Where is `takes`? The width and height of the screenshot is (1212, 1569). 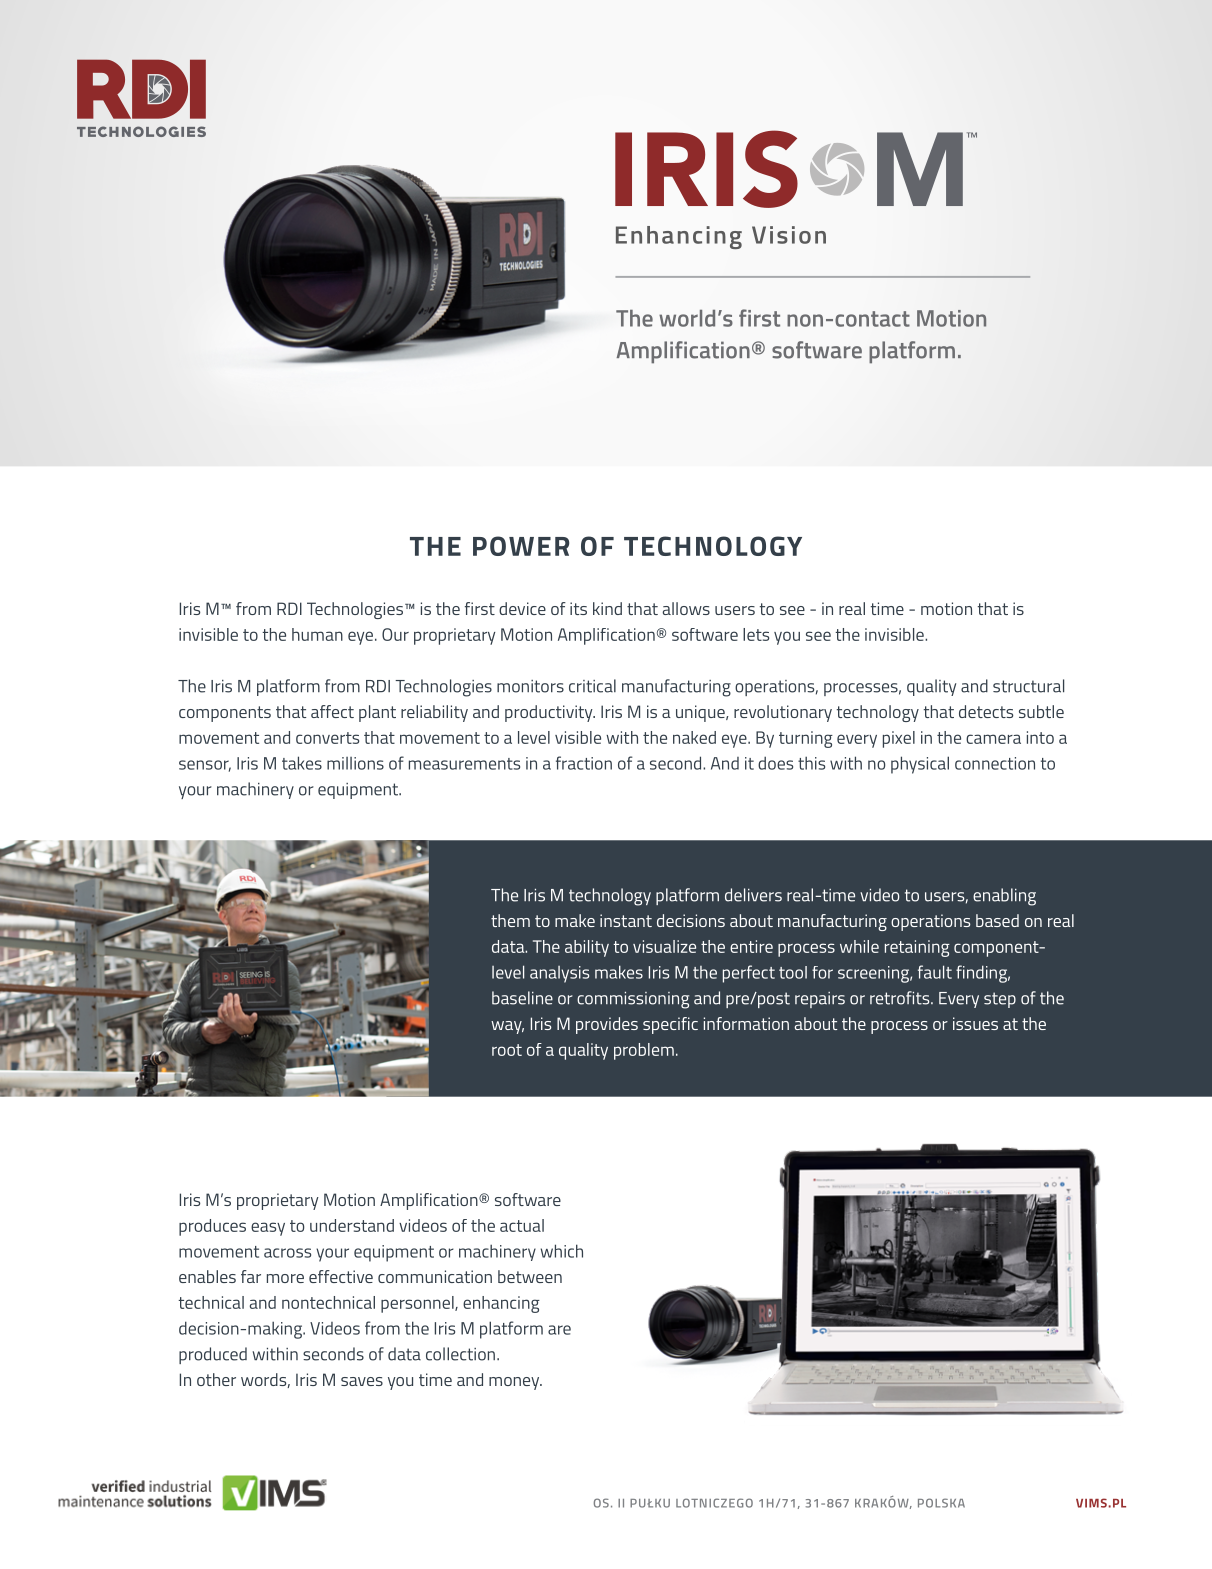 takes is located at coordinates (302, 763).
